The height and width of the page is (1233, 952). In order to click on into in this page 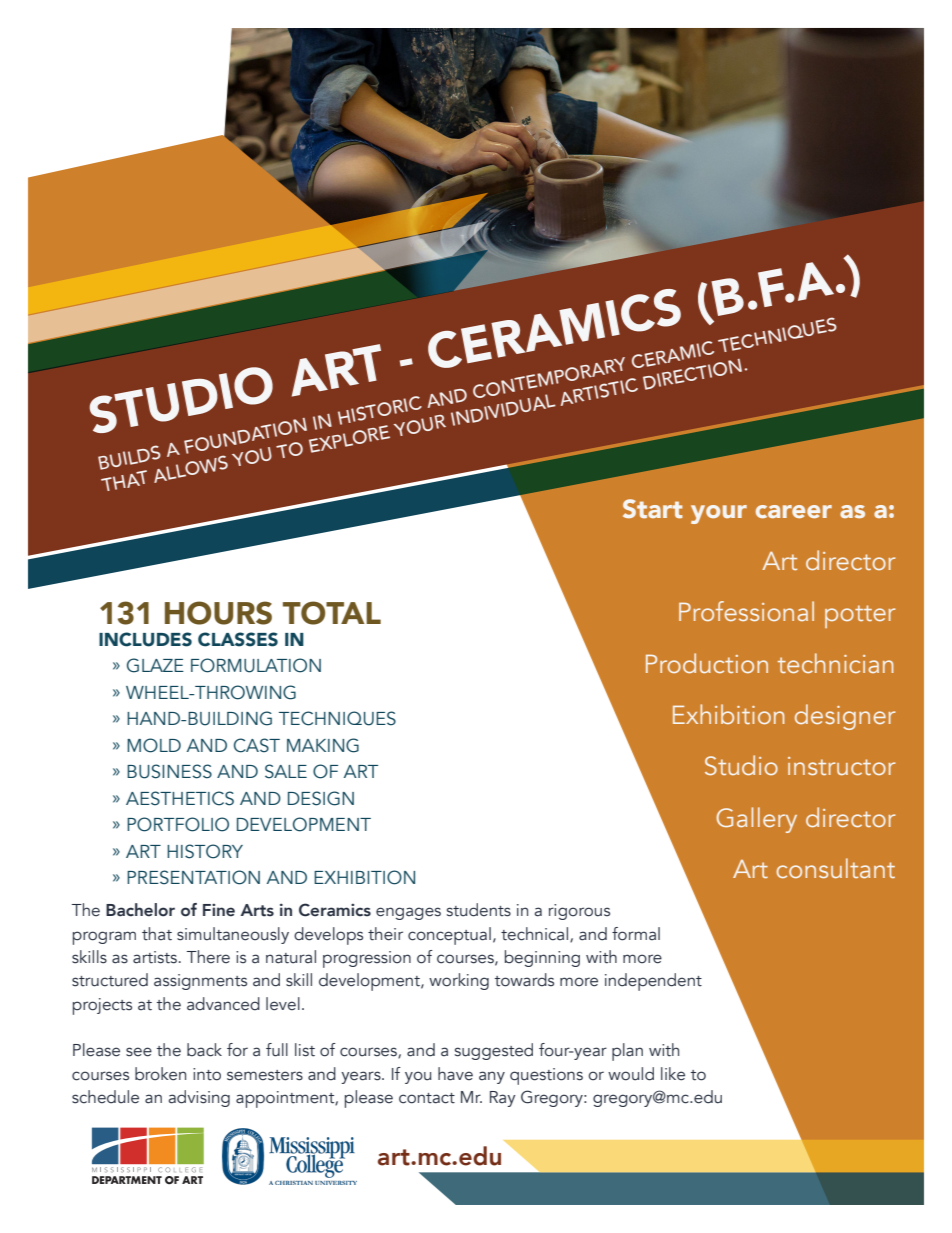, I will do `click(207, 1074)`.
